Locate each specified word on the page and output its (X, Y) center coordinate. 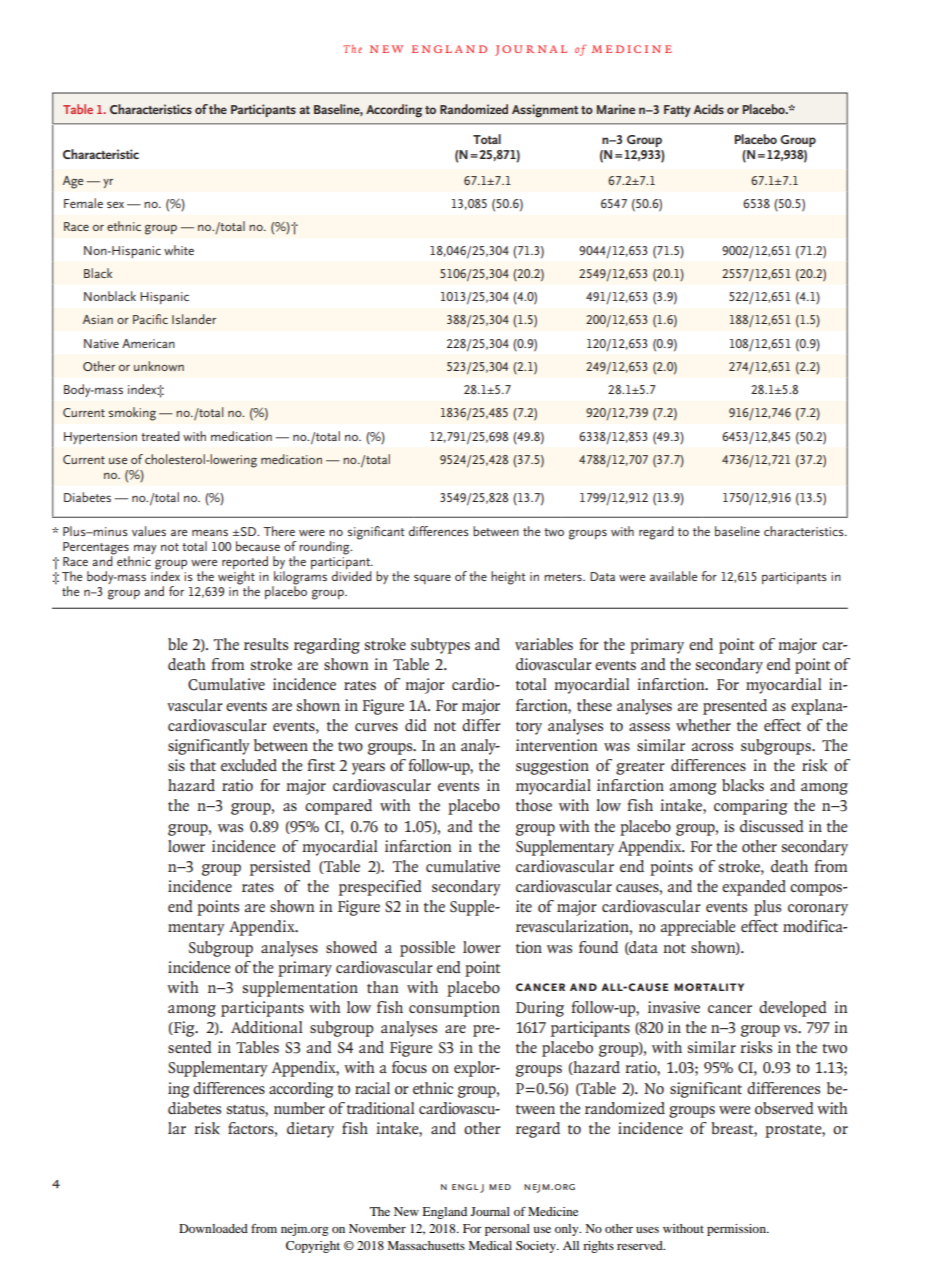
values (149, 531)
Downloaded (213, 1228)
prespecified (380, 888)
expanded (754, 888)
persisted (280, 868)
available (673, 576)
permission (737, 1230)
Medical (490, 1245)
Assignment (545, 111)
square (432, 579)
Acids (709, 109)
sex (115, 204)
